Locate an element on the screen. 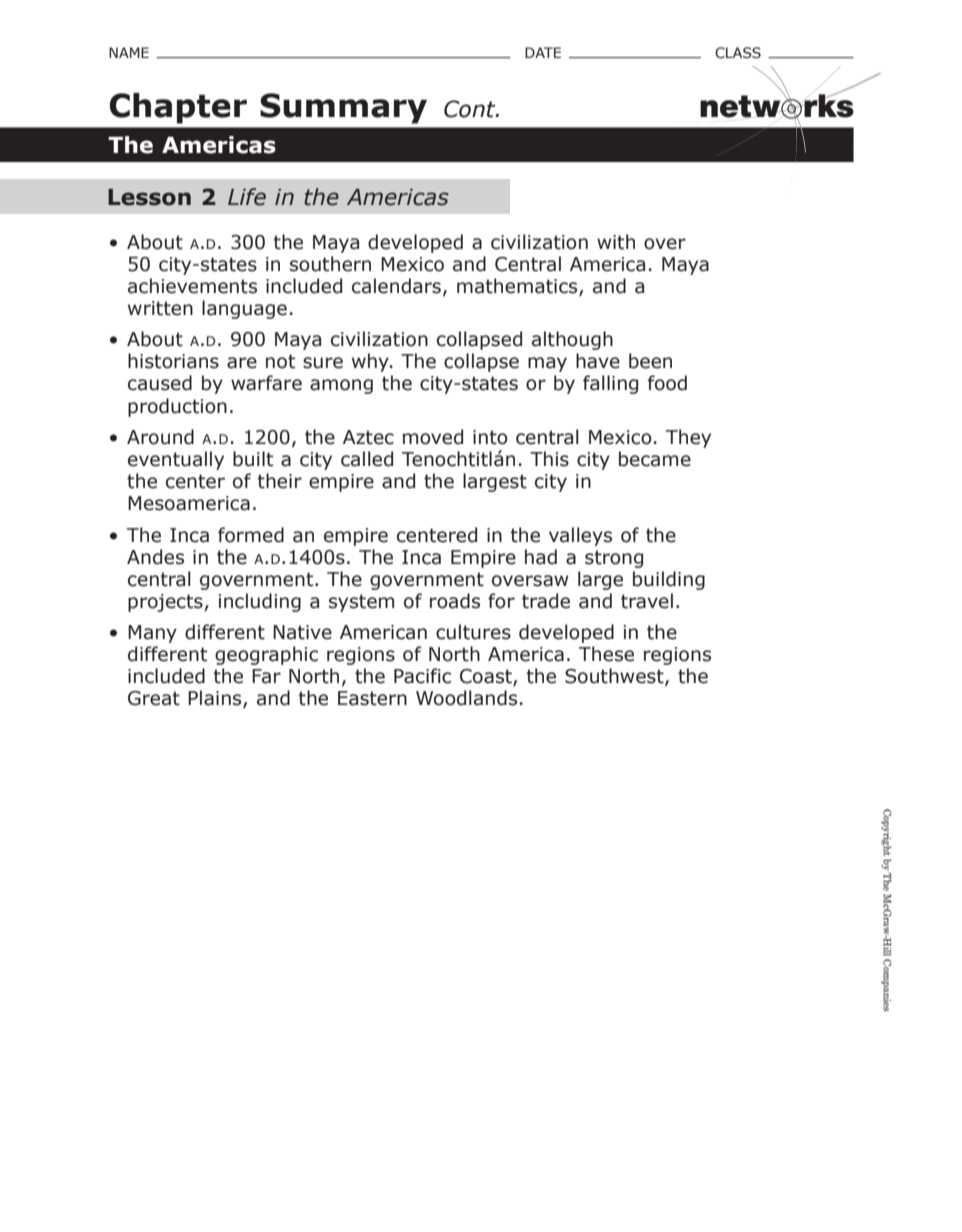 Image resolution: width=962 pixels, height=1232 pixels. achievements is located at coordinates (192, 286).
